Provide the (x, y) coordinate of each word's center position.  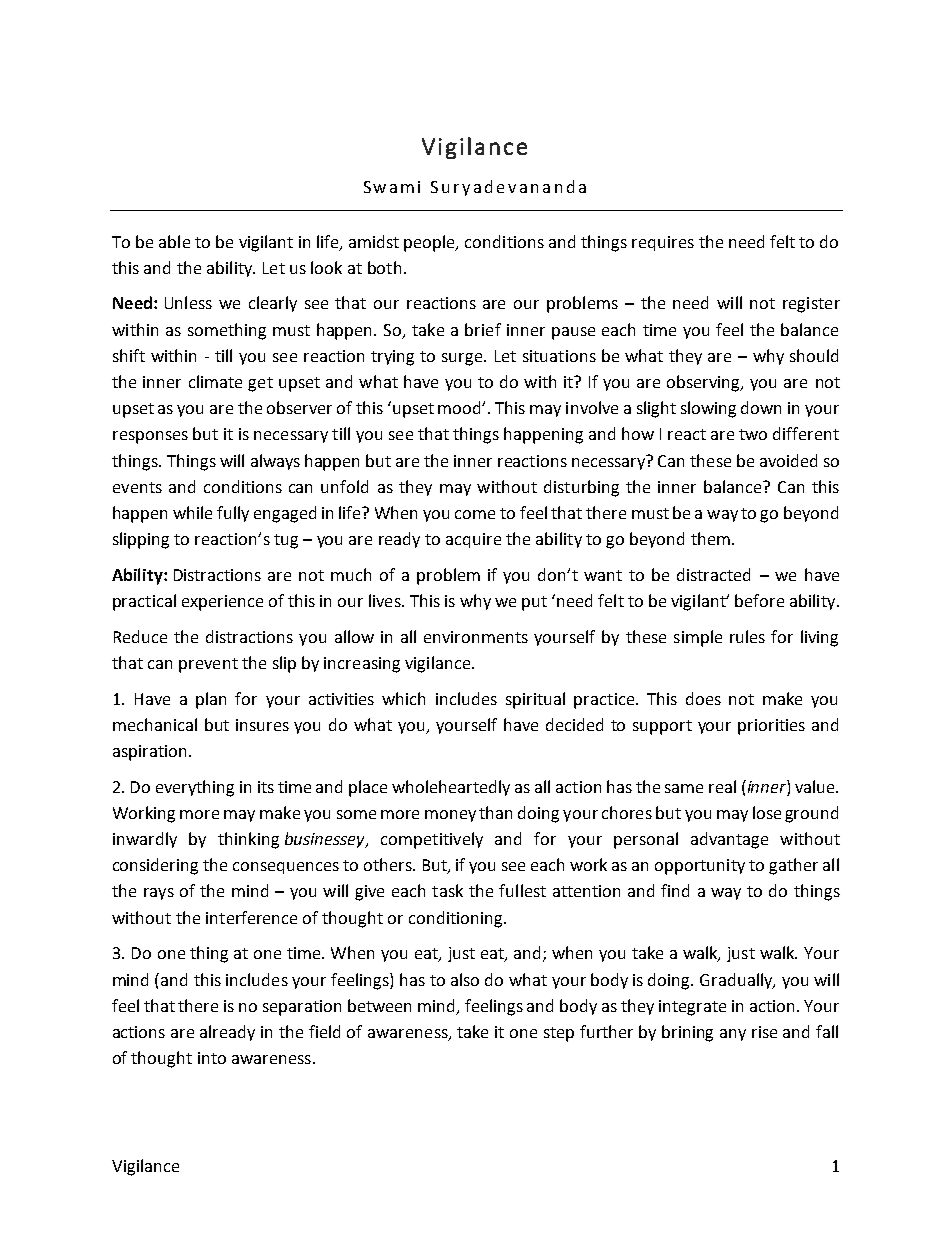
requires (663, 243)
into (212, 1058)
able (174, 241)
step (559, 1034)
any (733, 1035)
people (431, 243)
